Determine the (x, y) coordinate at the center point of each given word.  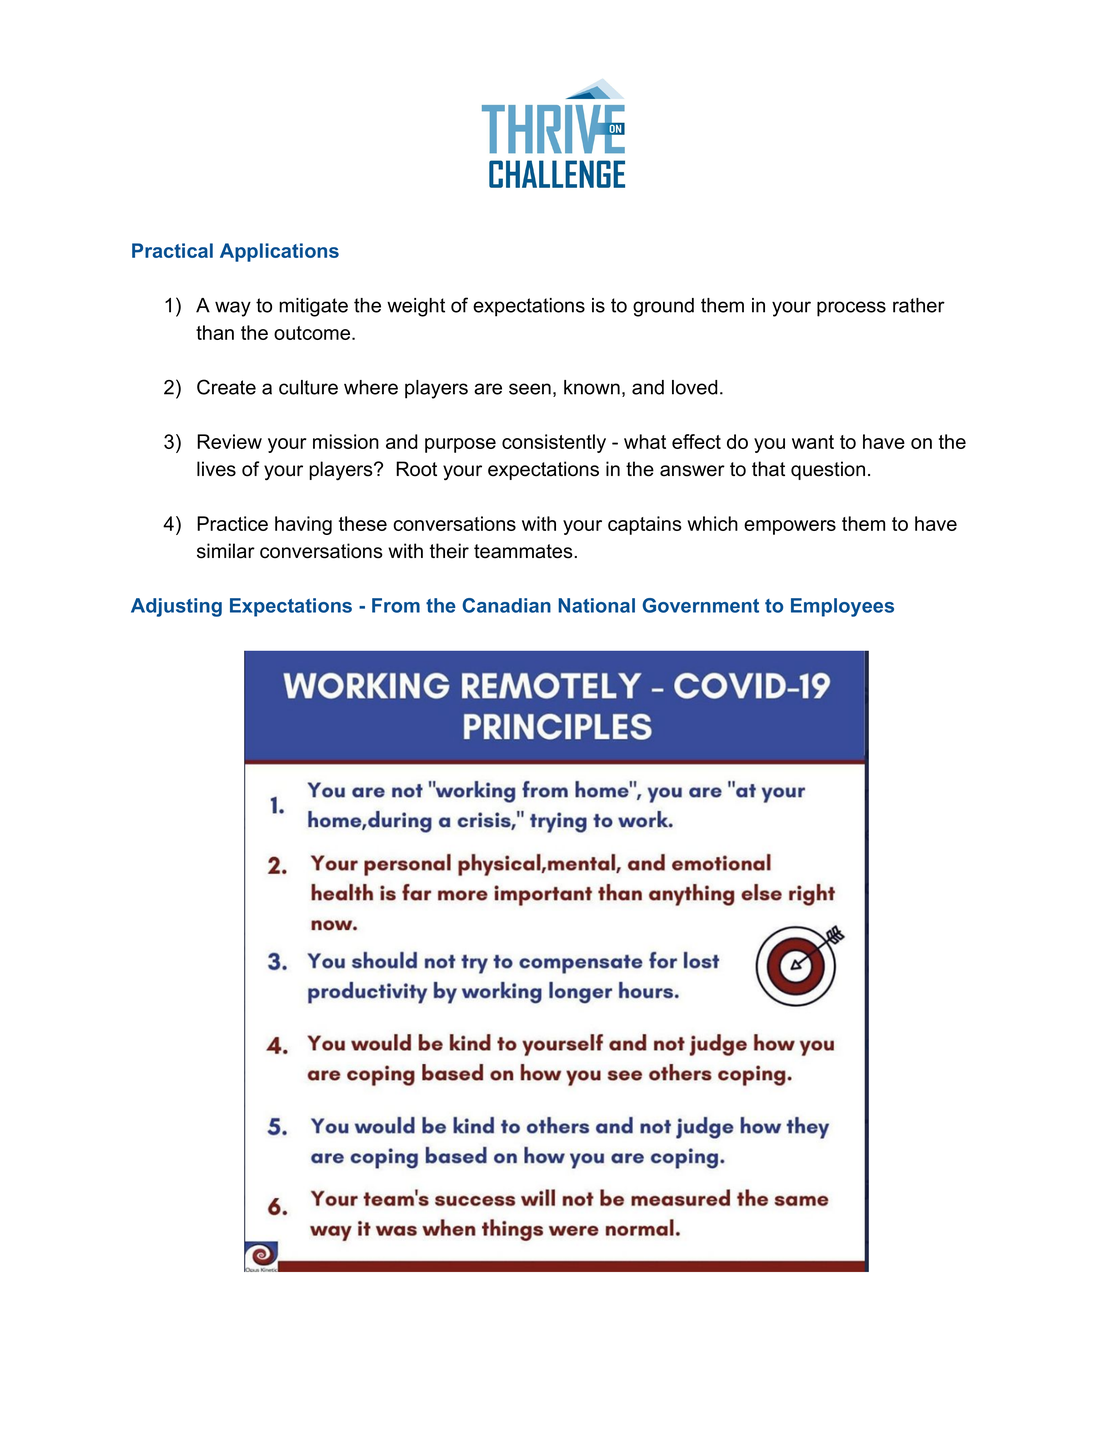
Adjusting (176, 607)
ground (663, 307)
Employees (842, 607)
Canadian (506, 605)
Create (226, 387)
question (828, 470)
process (851, 309)
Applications (279, 252)
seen (530, 389)
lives (216, 469)
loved (695, 387)
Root (416, 469)
